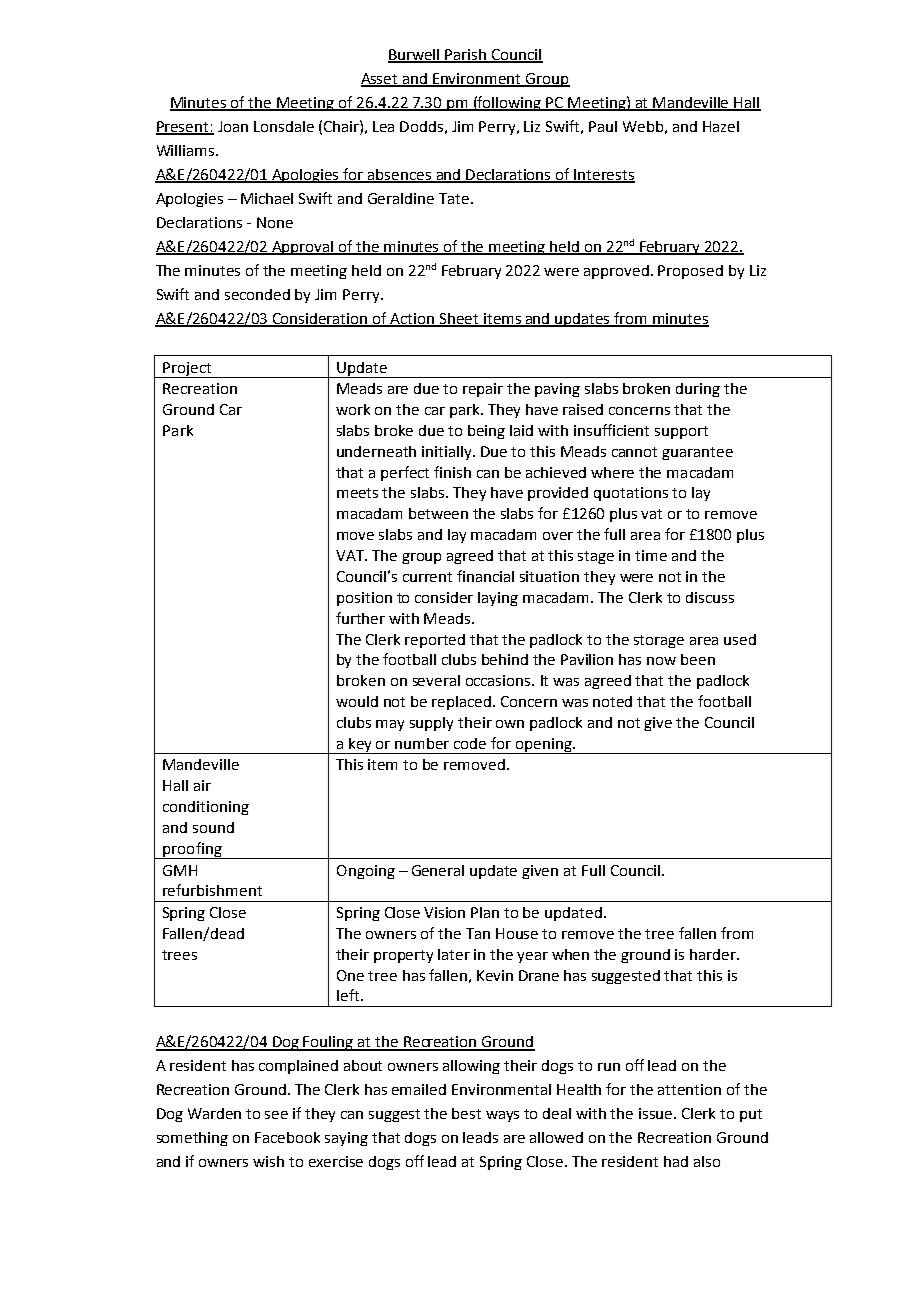 This screenshot has height=1308, width=924. Describe the element at coordinates (276, 1115) in the screenshot. I see `see` at that location.
